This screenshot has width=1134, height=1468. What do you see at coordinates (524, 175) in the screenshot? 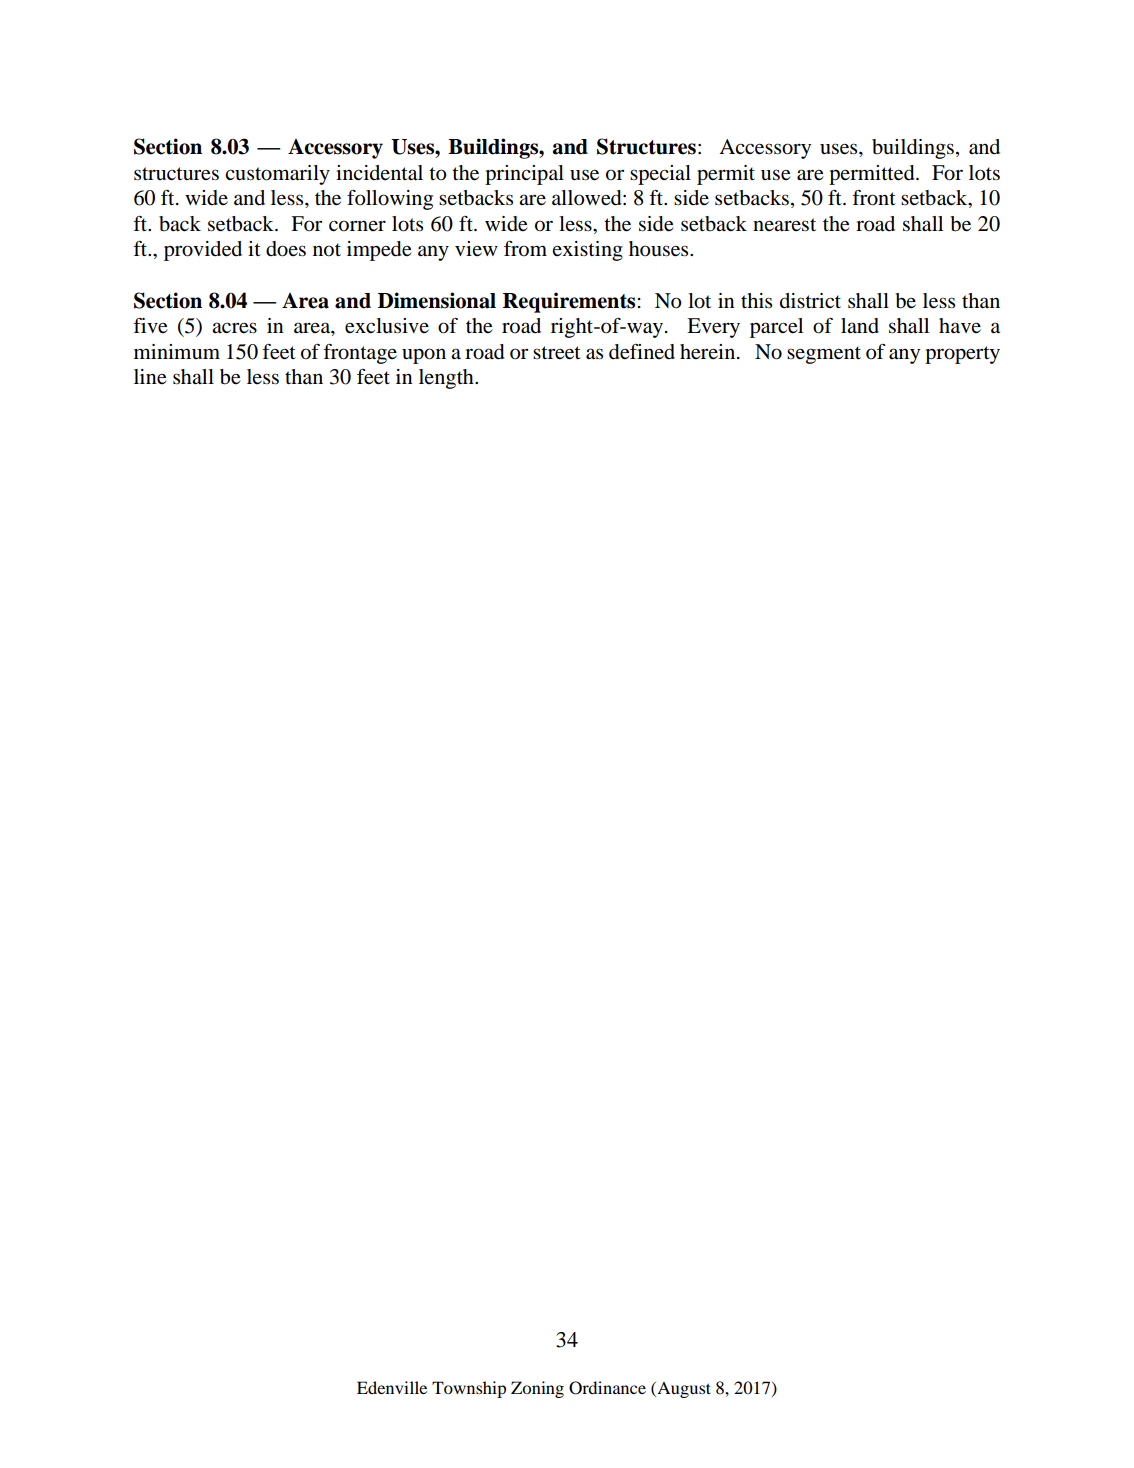
I see `principal` at bounding box center [524, 175].
